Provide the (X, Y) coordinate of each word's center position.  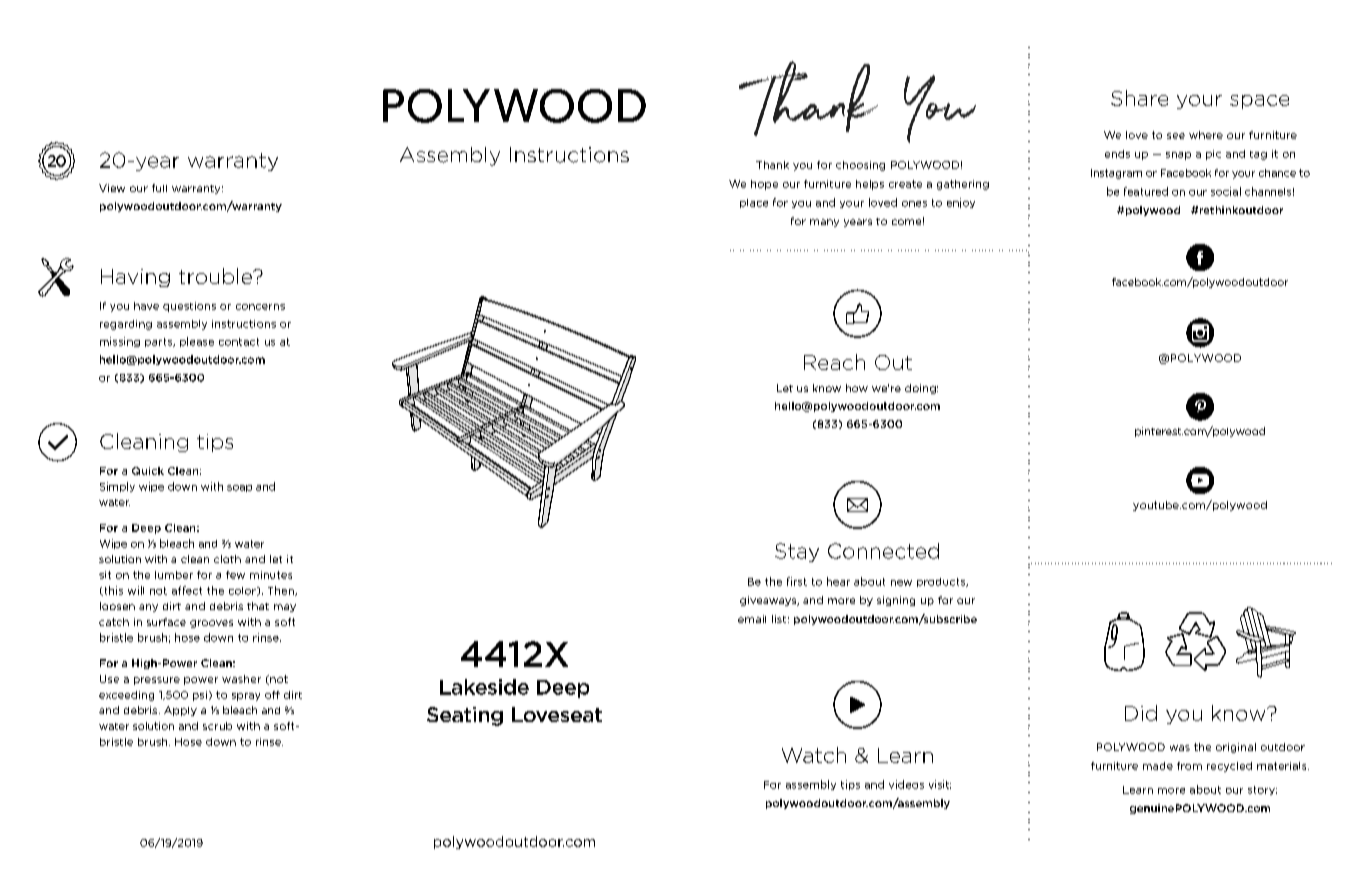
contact (239, 342)
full (159, 188)
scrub (217, 726)
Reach (834, 362)
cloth (227, 559)
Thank (772, 165)
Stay (797, 552)
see (1176, 136)
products (942, 582)
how (857, 388)
